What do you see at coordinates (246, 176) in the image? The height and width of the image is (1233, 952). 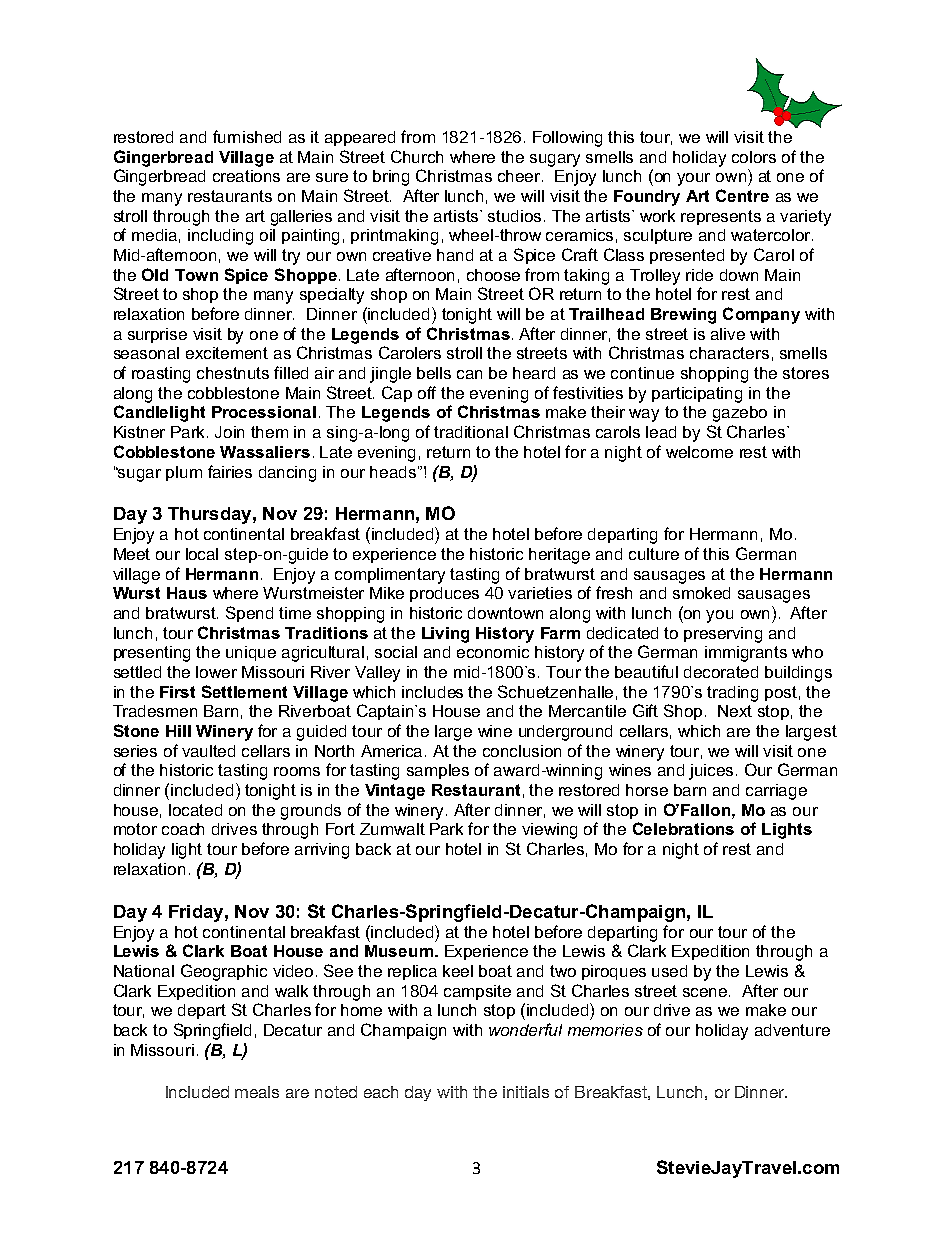 I see `creations` at bounding box center [246, 176].
